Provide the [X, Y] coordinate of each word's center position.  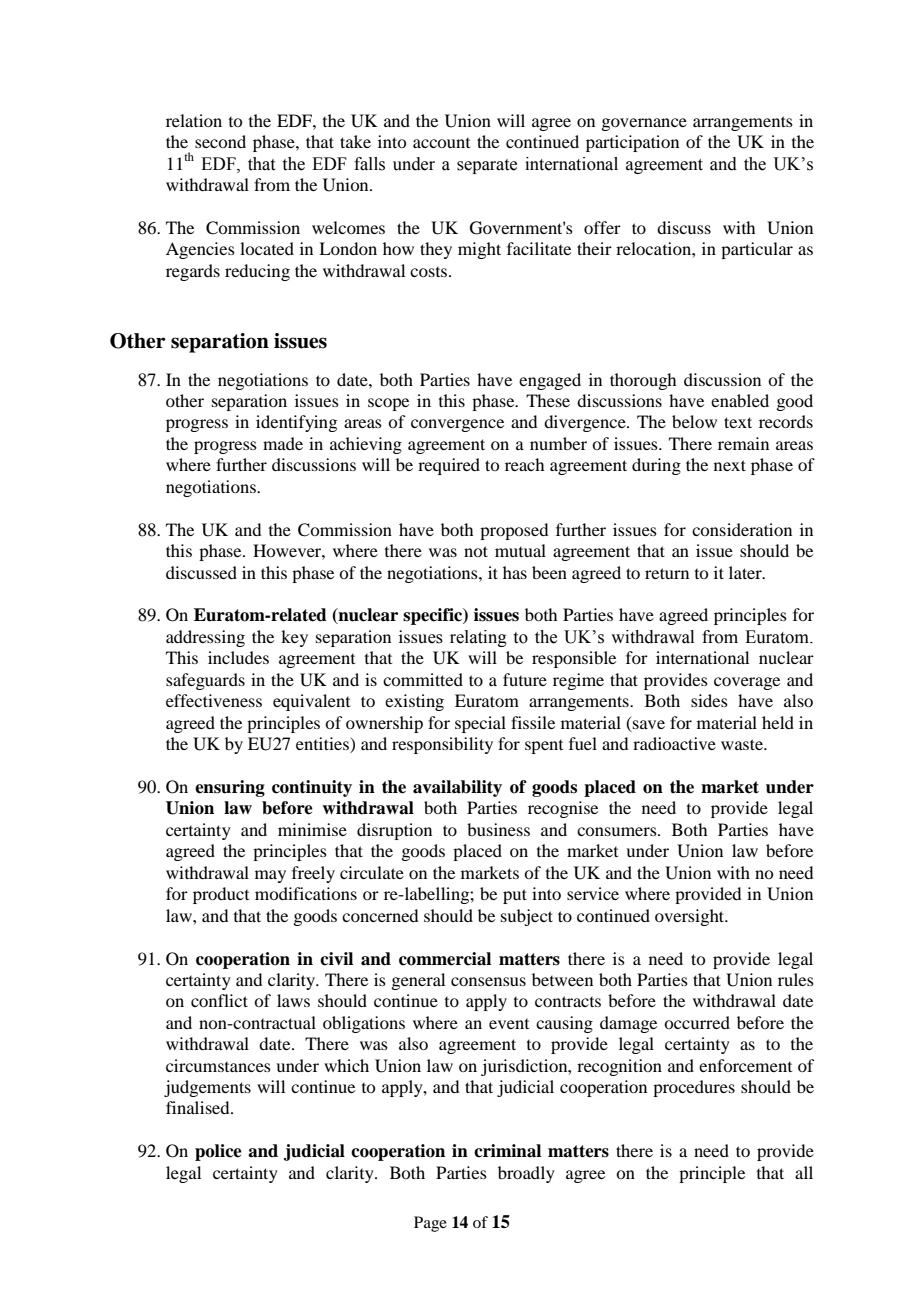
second [220, 141]
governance [644, 124]
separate [487, 166]
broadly [526, 1174]
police [218, 1152]
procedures [694, 1088]
